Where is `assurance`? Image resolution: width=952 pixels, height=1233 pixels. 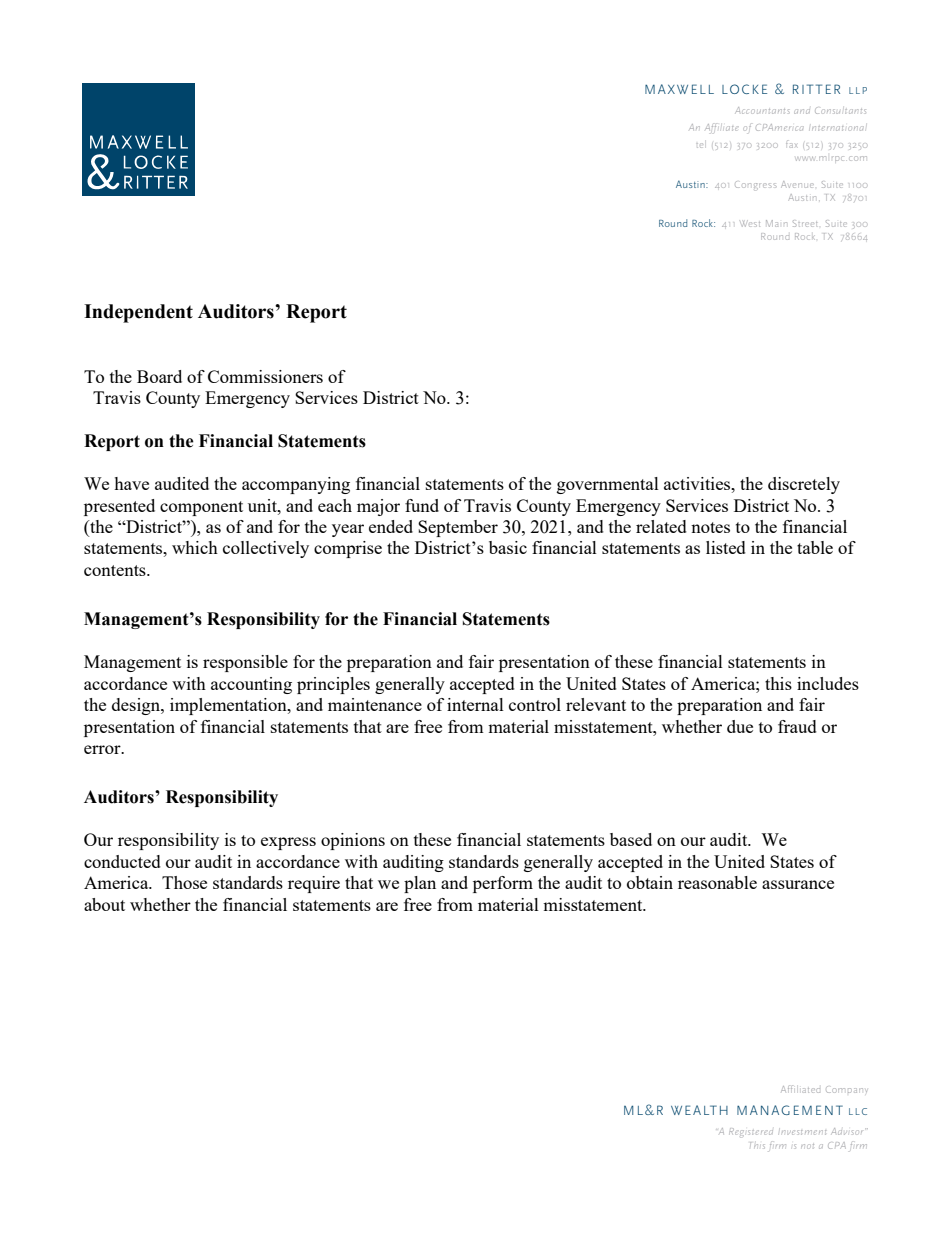 assurance is located at coordinates (798, 884).
